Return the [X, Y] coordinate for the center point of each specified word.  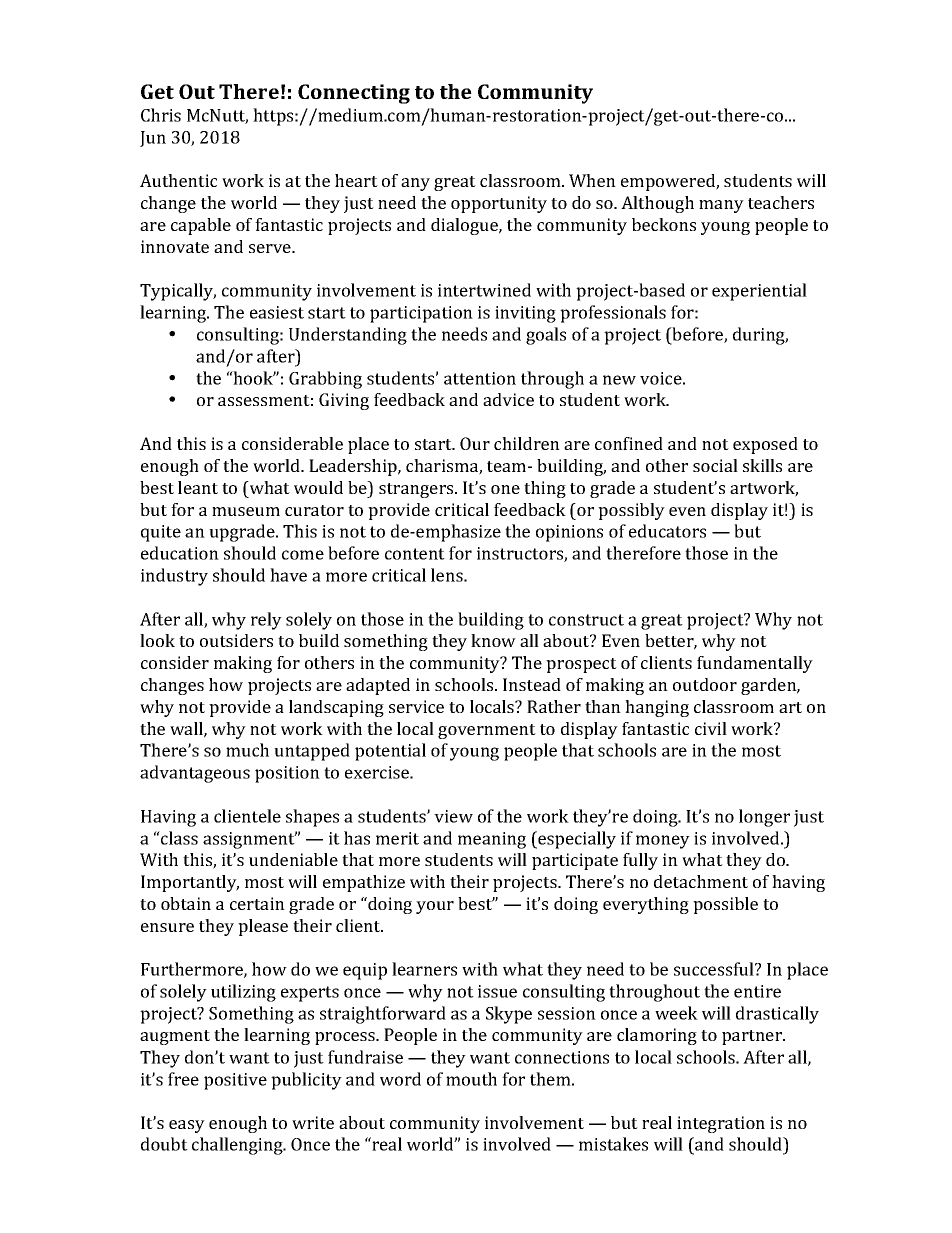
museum [246, 511]
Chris [161, 115]
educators [667, 531]
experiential [759, 292]
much [247, 750]
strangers [417, 490]
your [435, 907]
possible [725, 905]
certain [257, 903]
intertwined [484, 290]
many [721, 206]
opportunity [499, 204]
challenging [238, 1146]
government [487, 731]
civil [711, 728]
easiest [277, 312]
